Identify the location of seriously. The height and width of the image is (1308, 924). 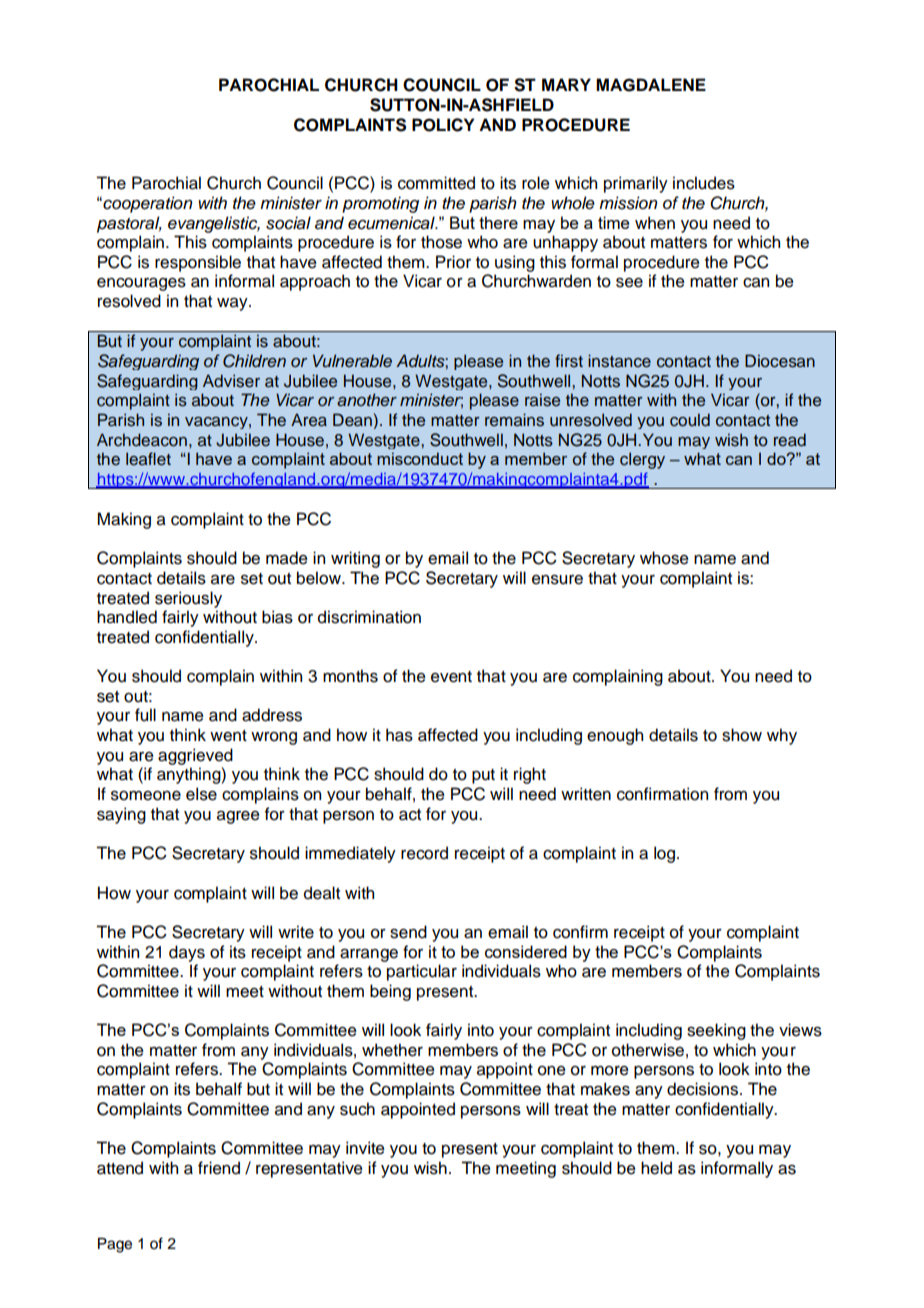
(188, 599).
